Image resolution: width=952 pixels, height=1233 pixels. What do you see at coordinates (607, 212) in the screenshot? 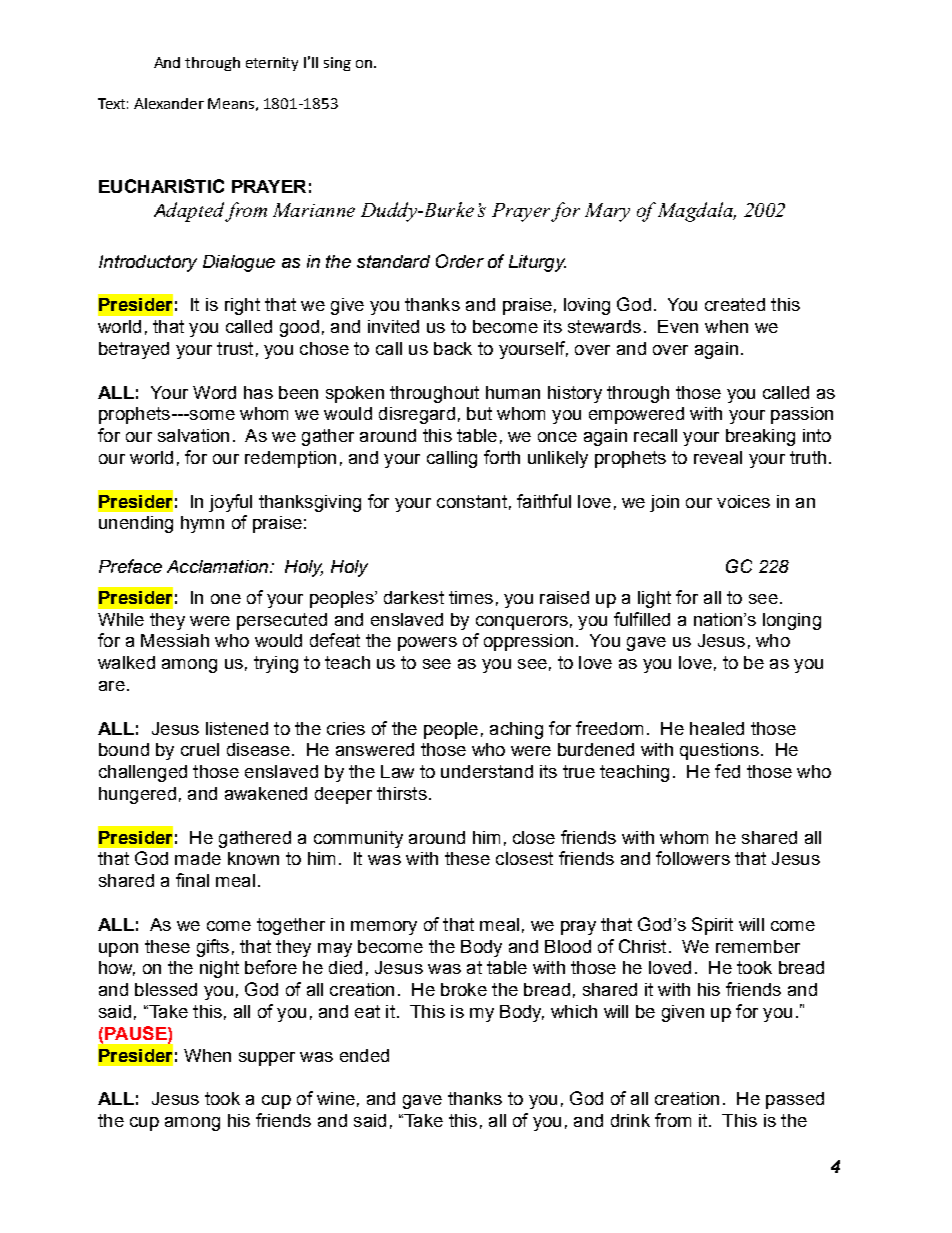
I see `Mary` at bounding box center [607, 212].
